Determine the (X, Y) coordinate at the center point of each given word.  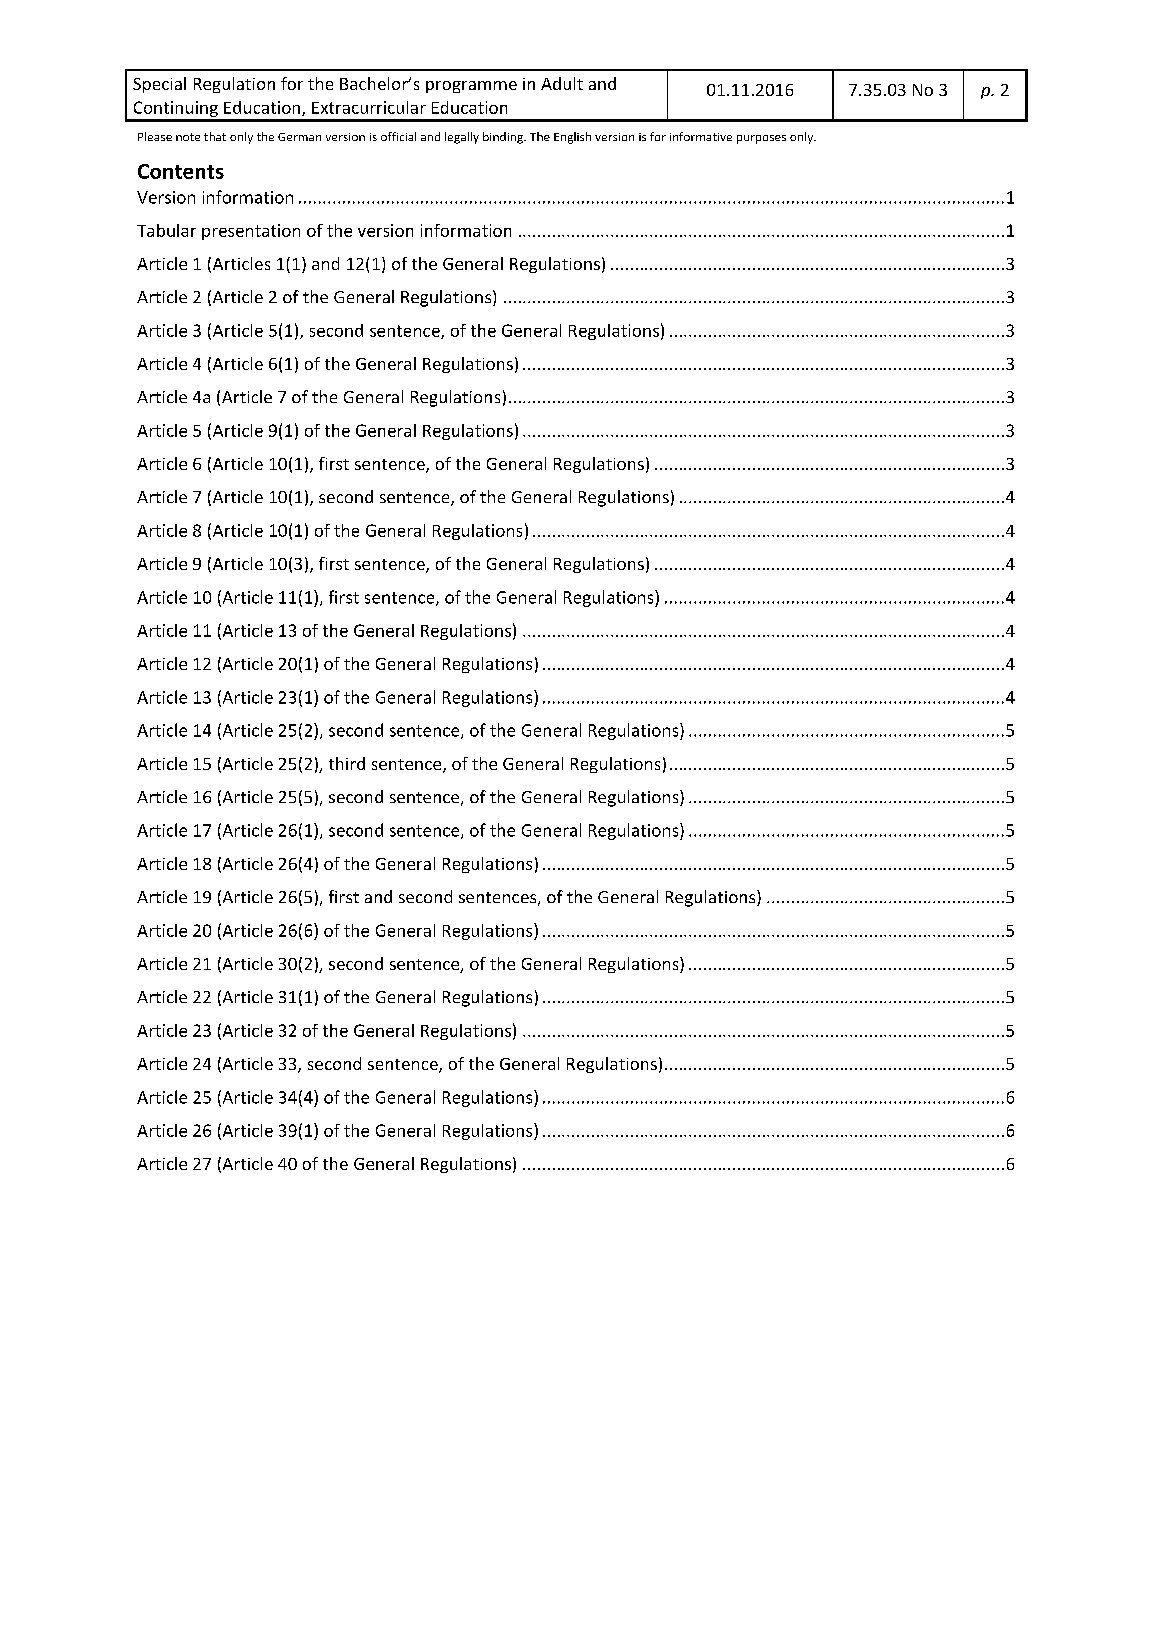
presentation (251, 232)
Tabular (166, 230)
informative (701, 136)
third (347, 763)
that (215, 136)
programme (471, 87)
